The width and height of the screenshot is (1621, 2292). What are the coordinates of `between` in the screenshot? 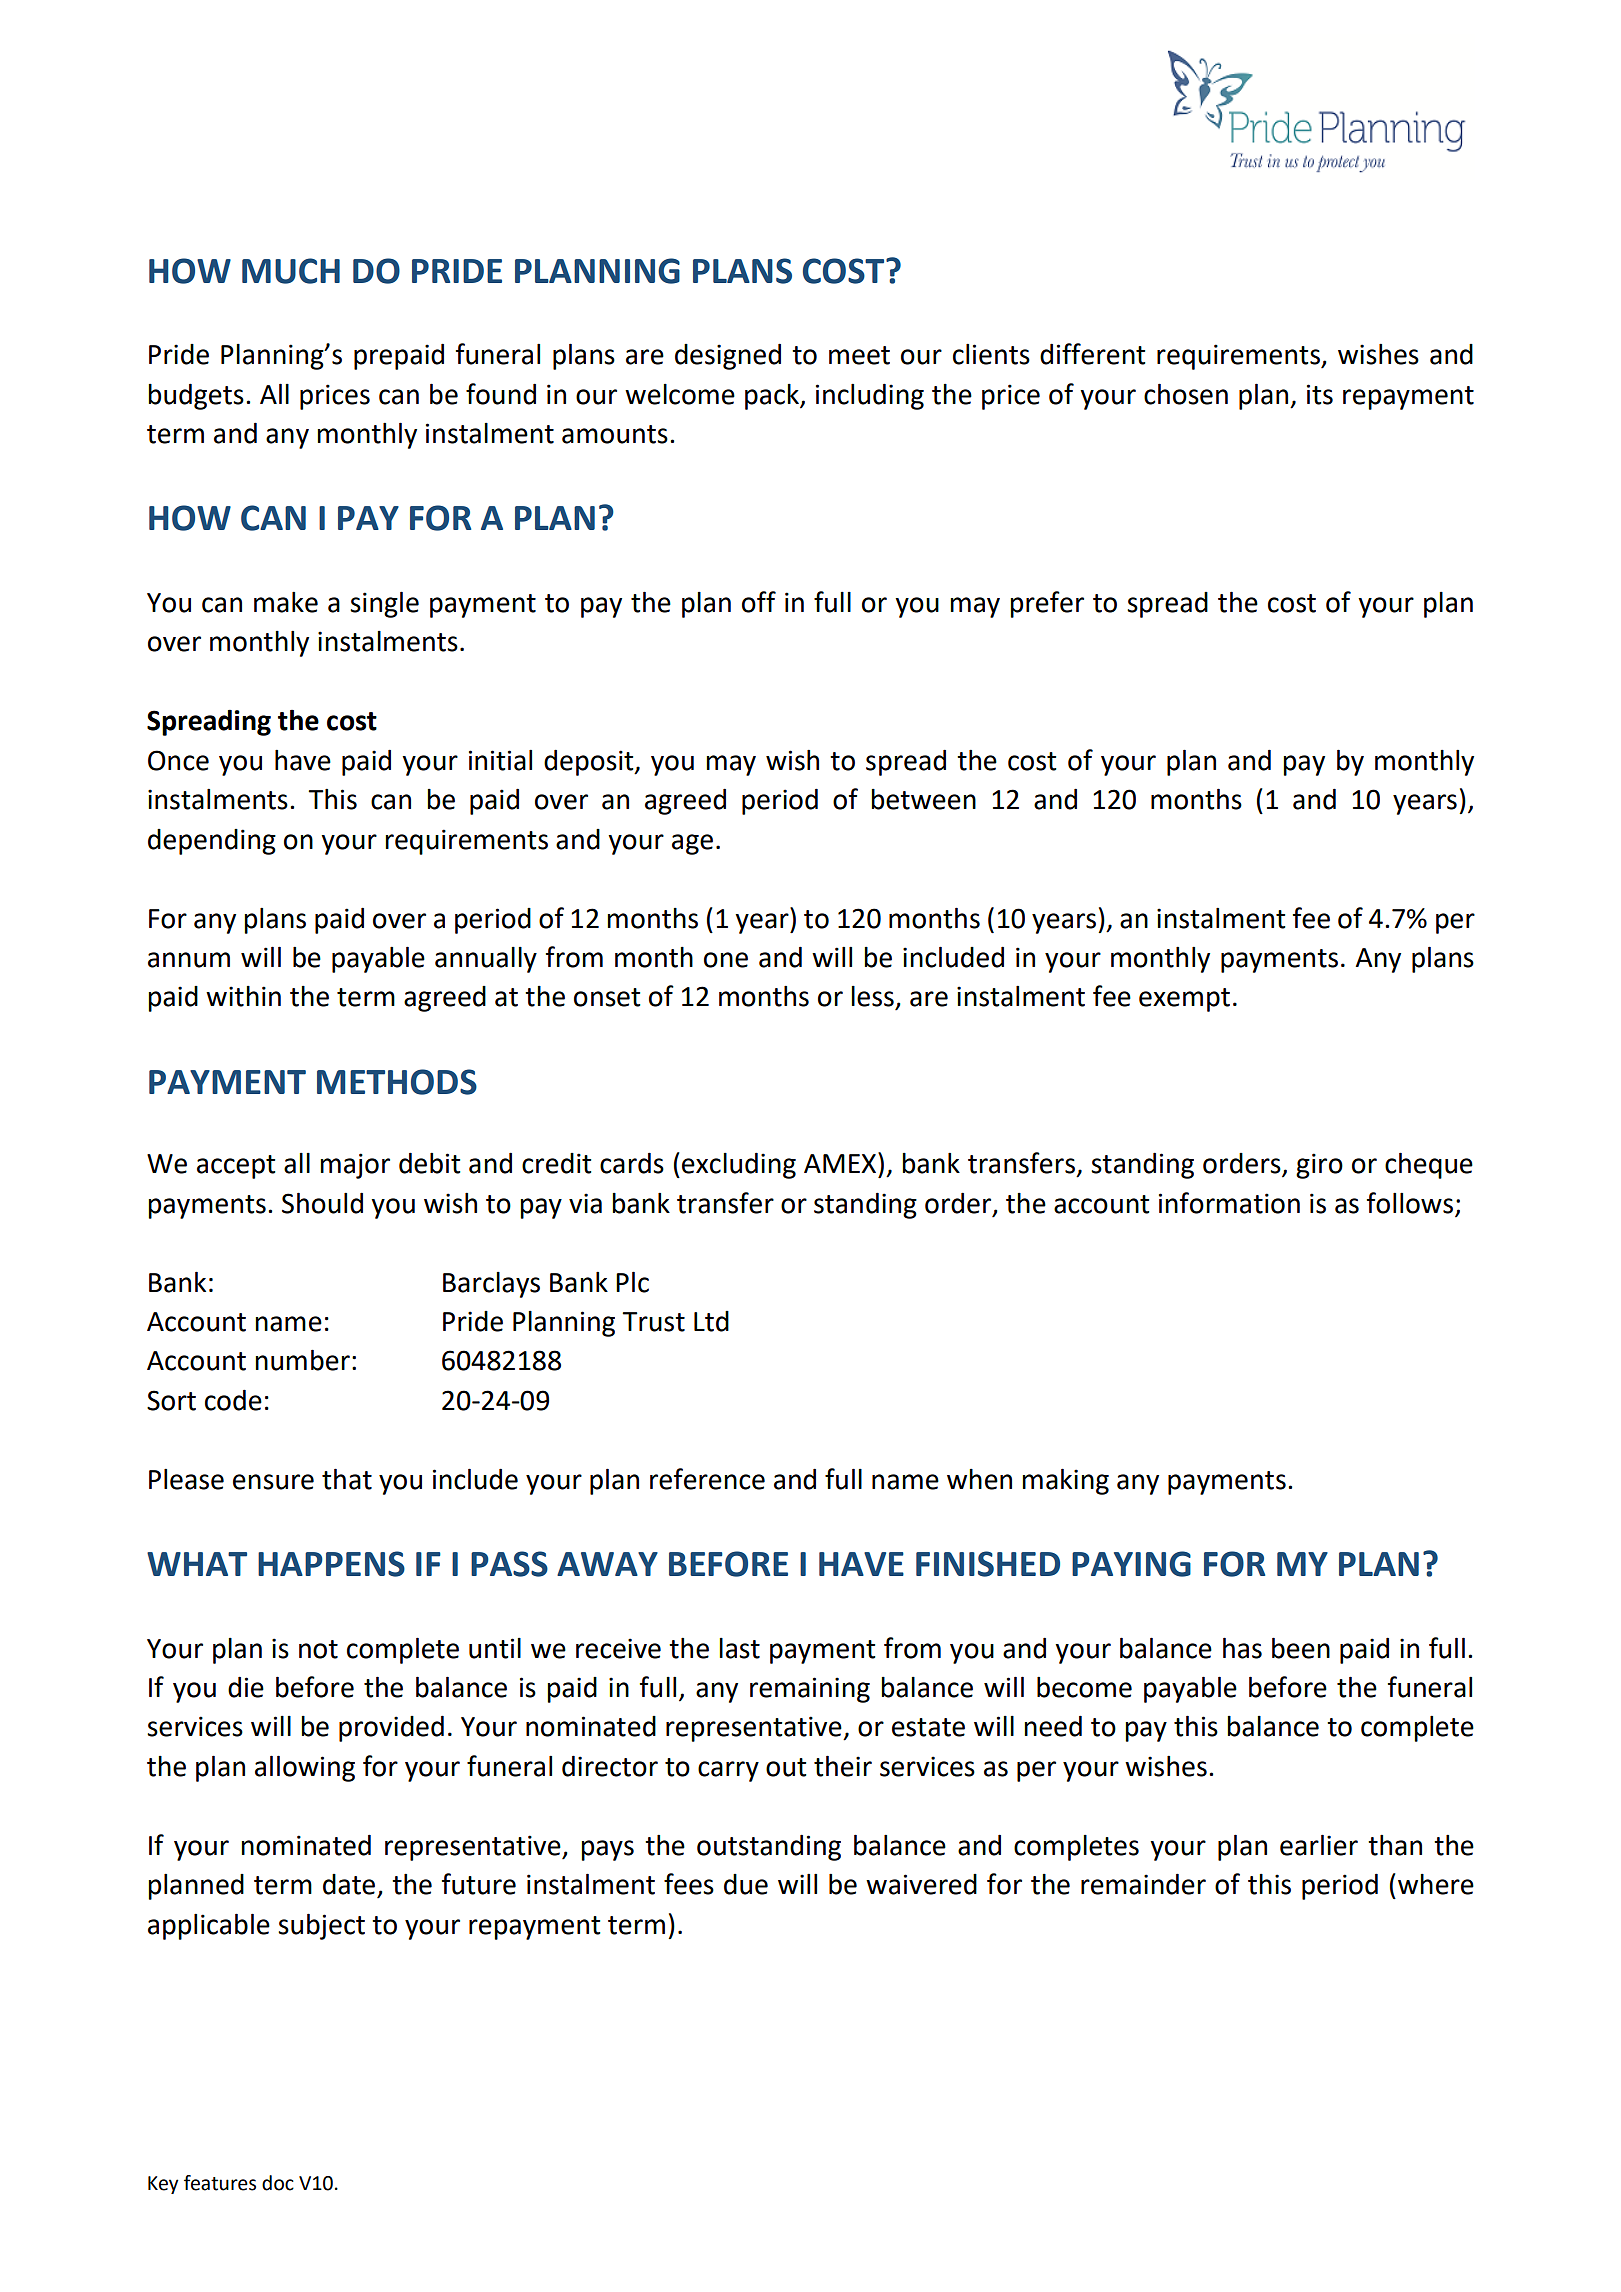 It's located at (923, 799).
